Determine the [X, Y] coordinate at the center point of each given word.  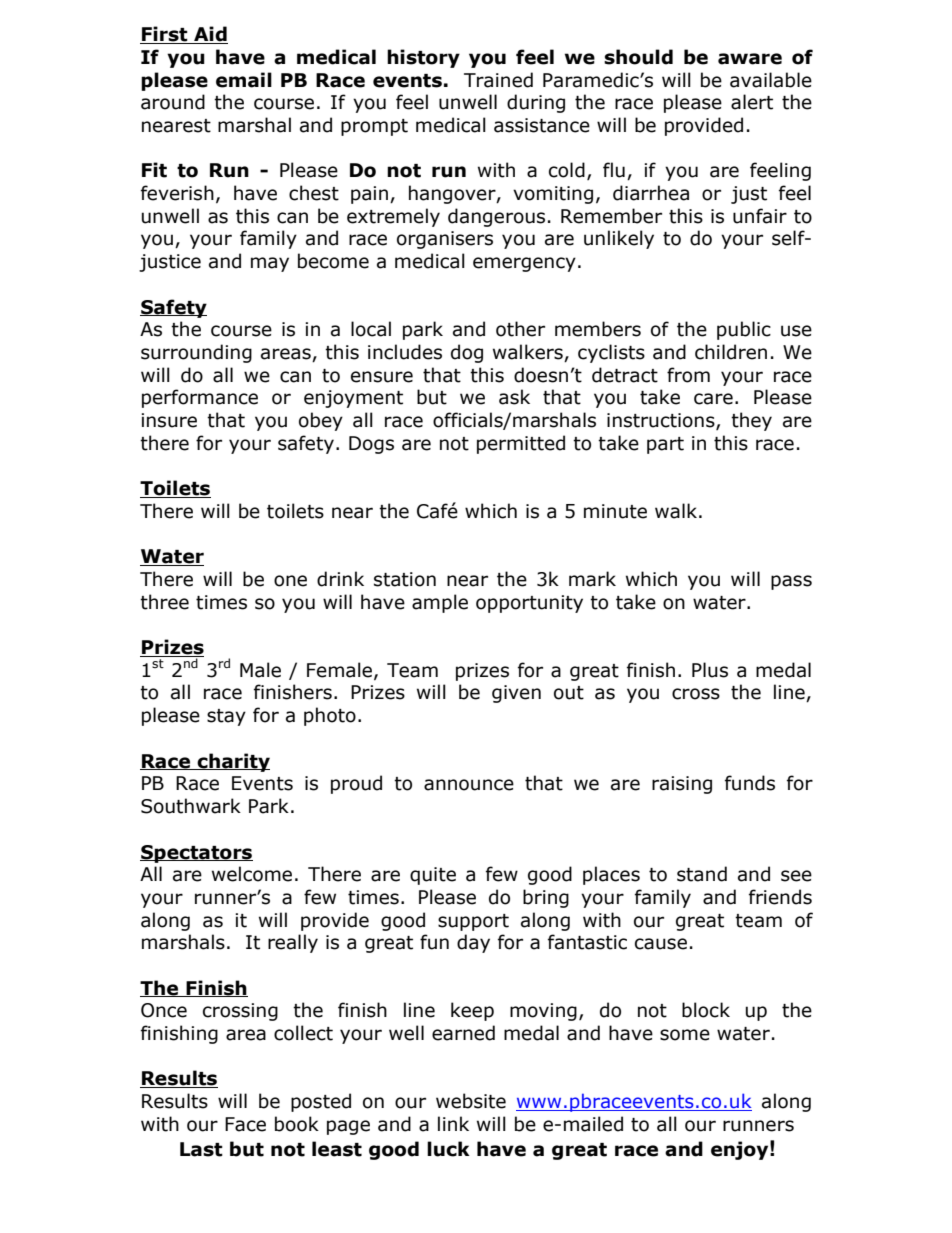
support [473, 922]
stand [702, 874]
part [665, 445]
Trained [498, 80]
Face [245, 1124]
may [270, 264]
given [516, 694]
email [244, 80]
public [744, 330]
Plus [710, 670]
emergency [524, 264]
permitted [521, 444]
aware [750, 59]
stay [226, 717]
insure [169, 420]
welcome [252, 874]
